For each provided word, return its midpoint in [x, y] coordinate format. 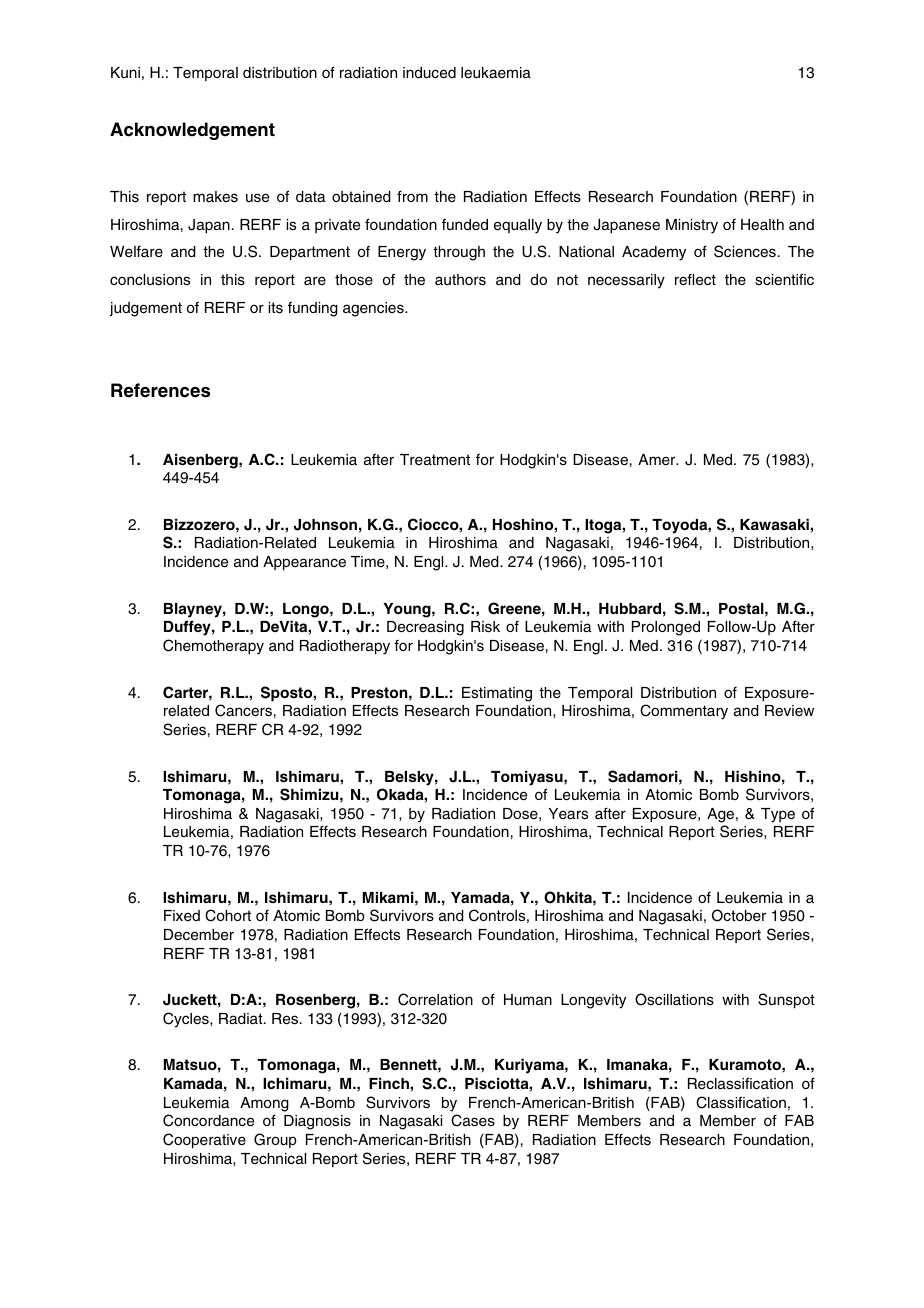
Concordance [208, 1120]
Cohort [228, 915]
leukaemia [496, 73]
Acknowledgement [192, 131]
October [739, 915]
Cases [473, 1120]
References [160, 390]
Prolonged [666, 628]
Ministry [692, 226]
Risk [485, 627]
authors [460, 280]
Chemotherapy [213, 647]
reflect [695, 280]
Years [568, 813]
